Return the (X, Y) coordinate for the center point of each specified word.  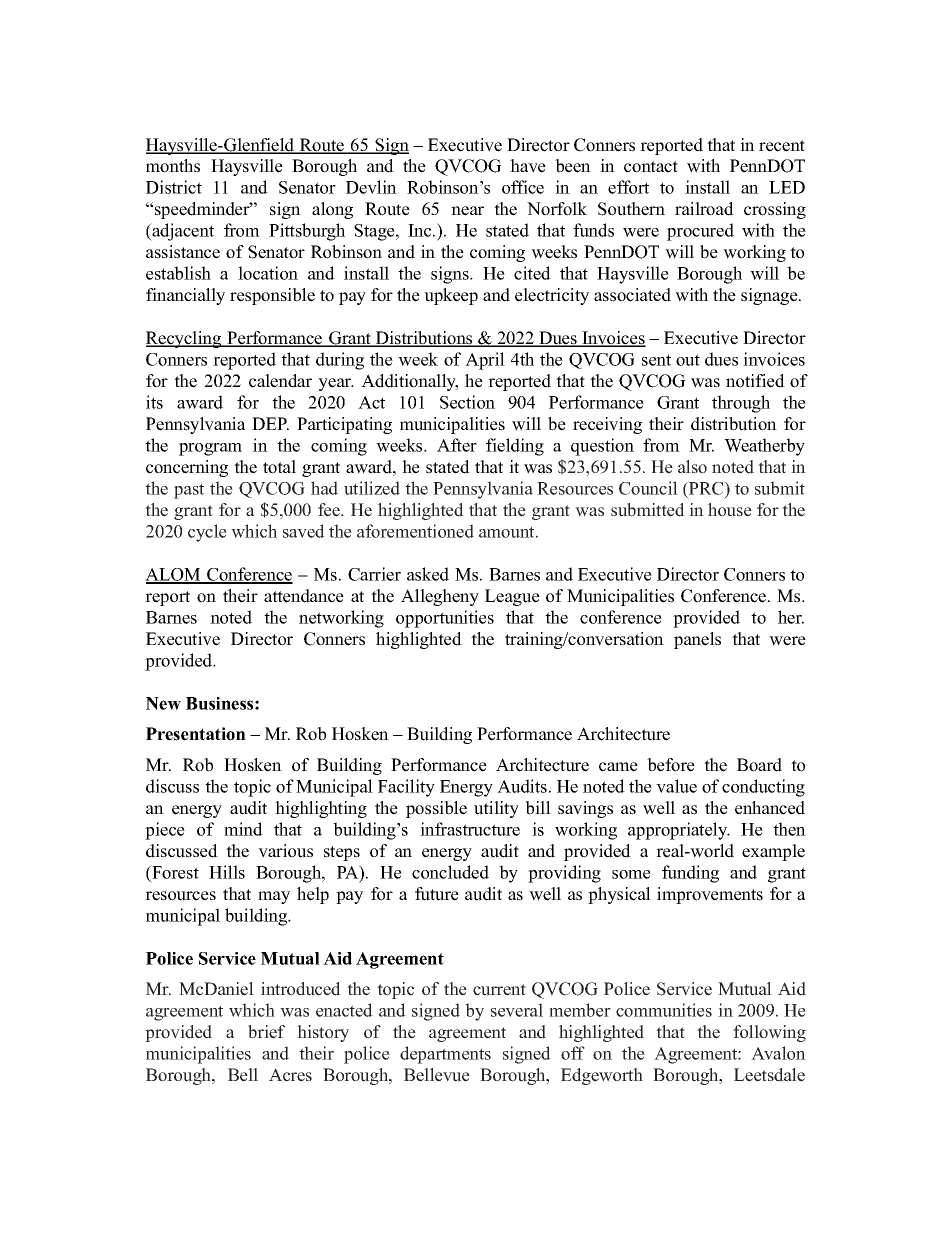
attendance (304, 596)
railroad (704, 209)
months (173, 166)
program (210, 449)
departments (445, 1055)
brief (266, 1032)
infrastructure (470, 829)
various (285, 851)
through (741, 404)
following (769, 1033)
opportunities (445, 619)
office (523, 187)
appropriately (679, 831)
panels (697, 640)
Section (467, 402)
